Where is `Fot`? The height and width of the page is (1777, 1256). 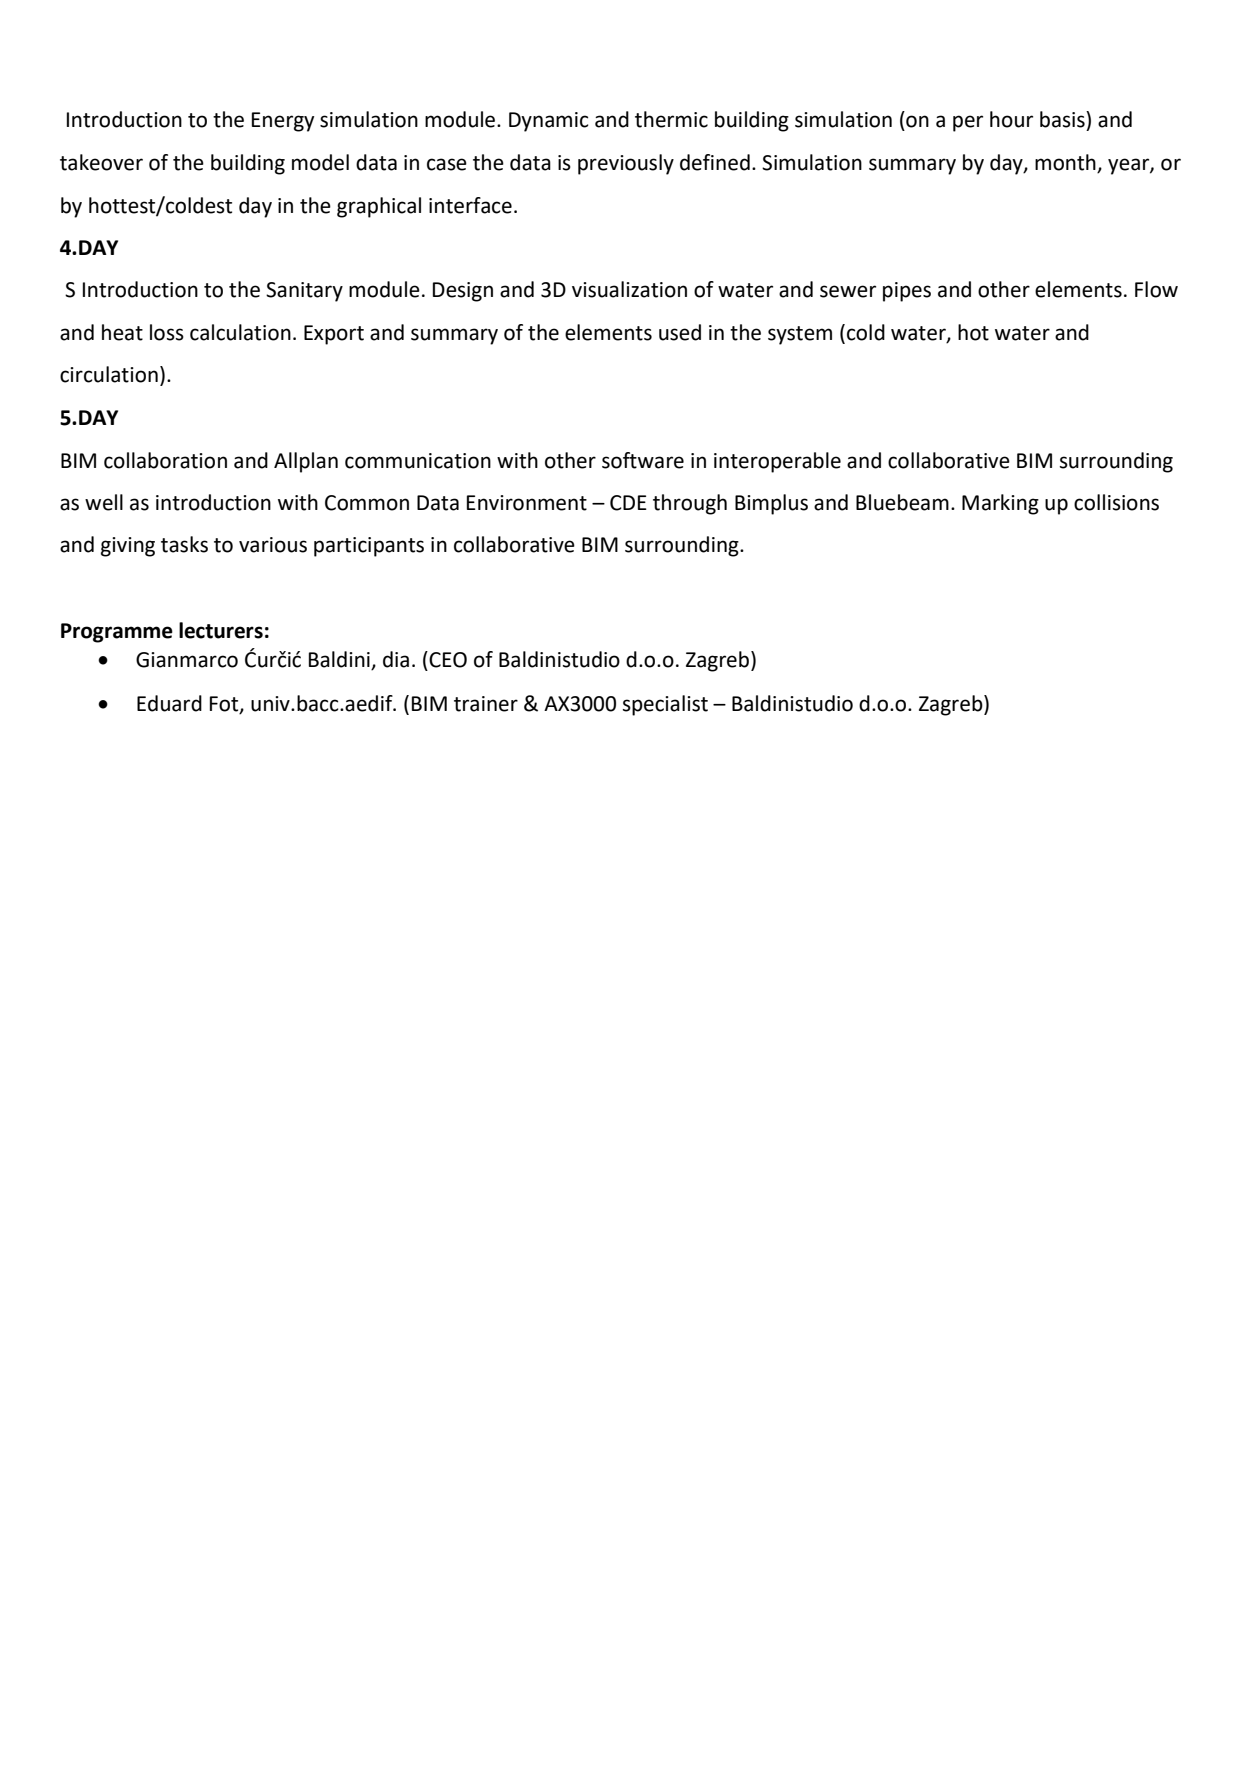 Fot is located at coordinates (225, 705).
